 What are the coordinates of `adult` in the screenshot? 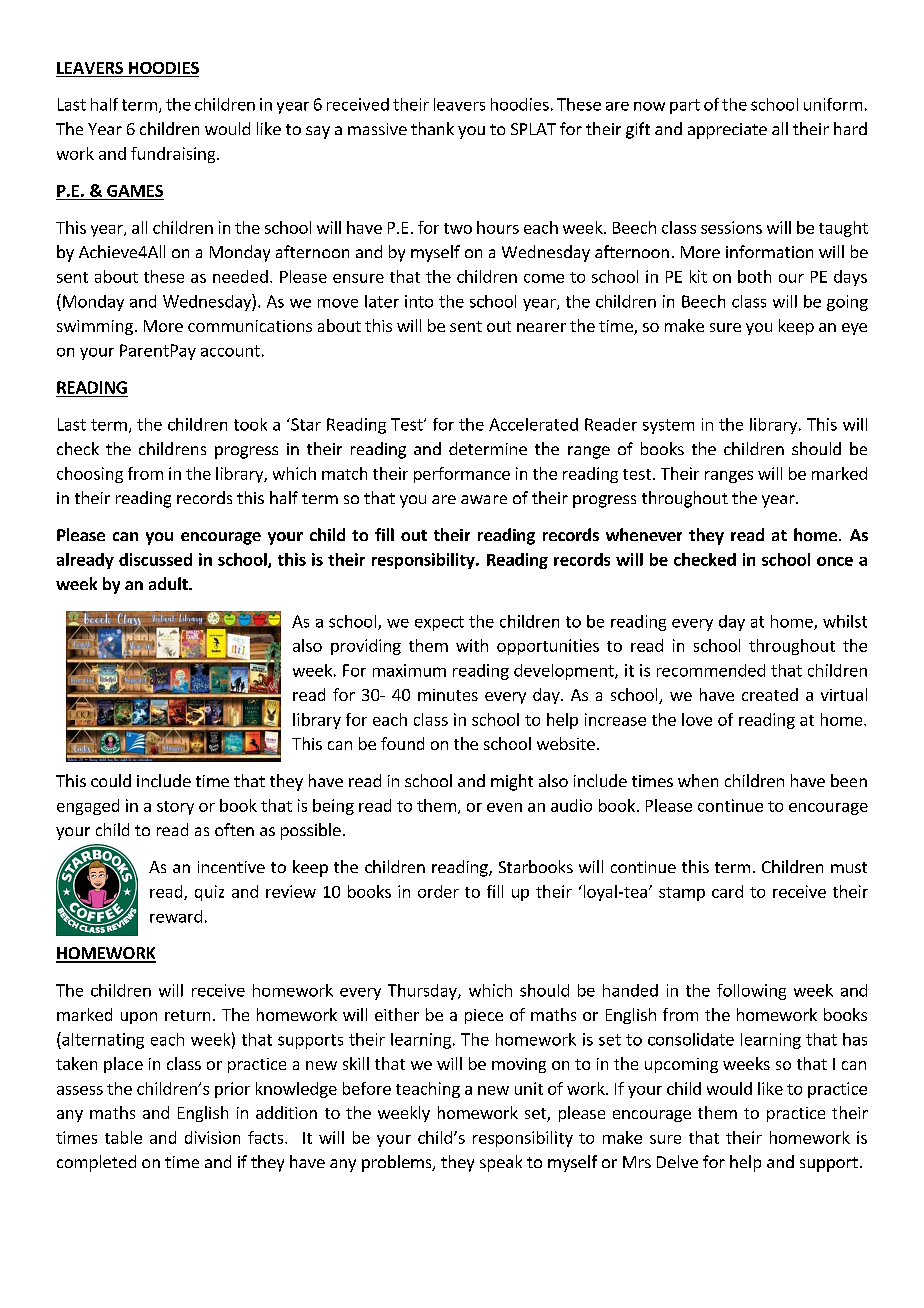 It's located at (169, 583).
